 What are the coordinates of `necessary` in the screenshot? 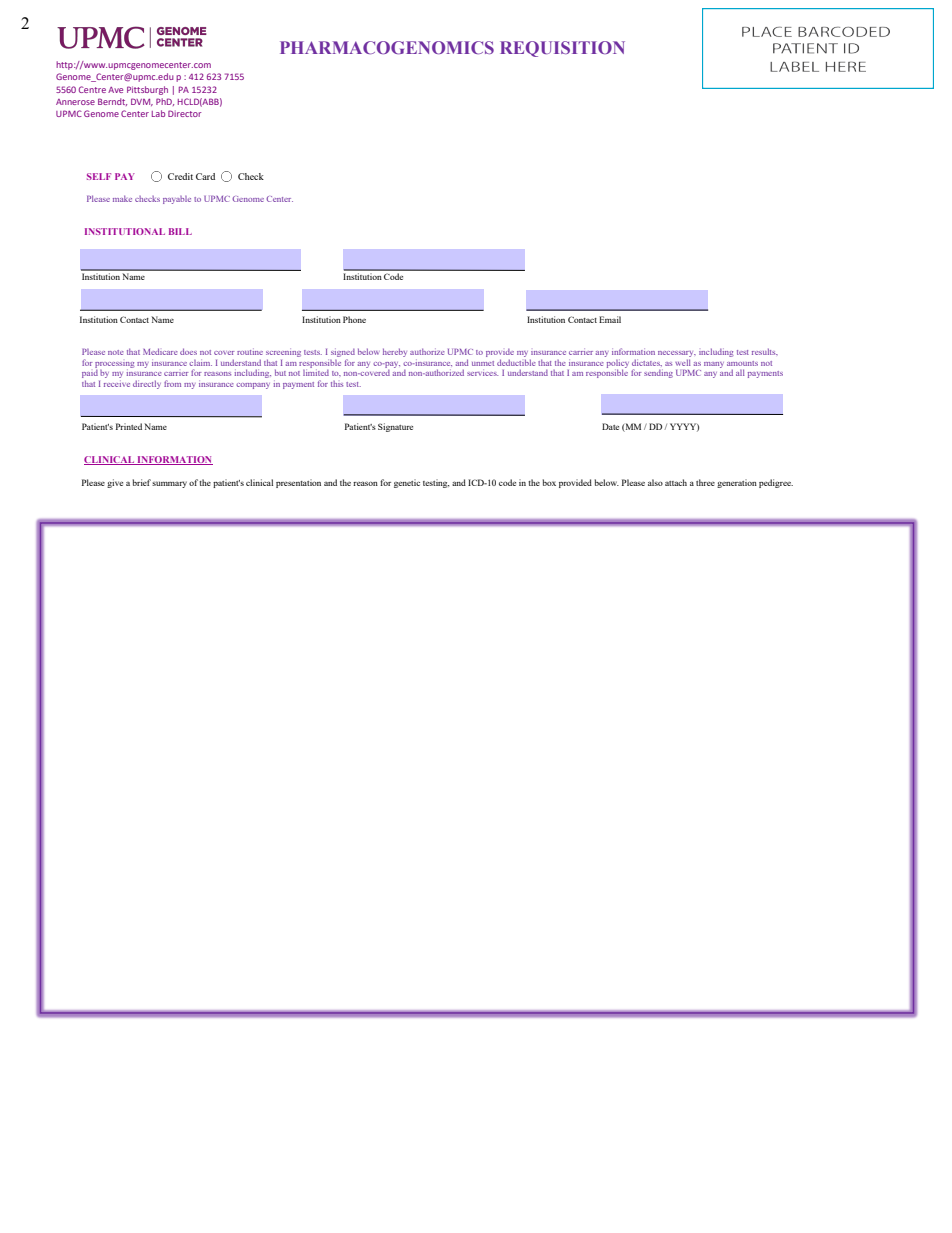 It's located at (677, 354).
